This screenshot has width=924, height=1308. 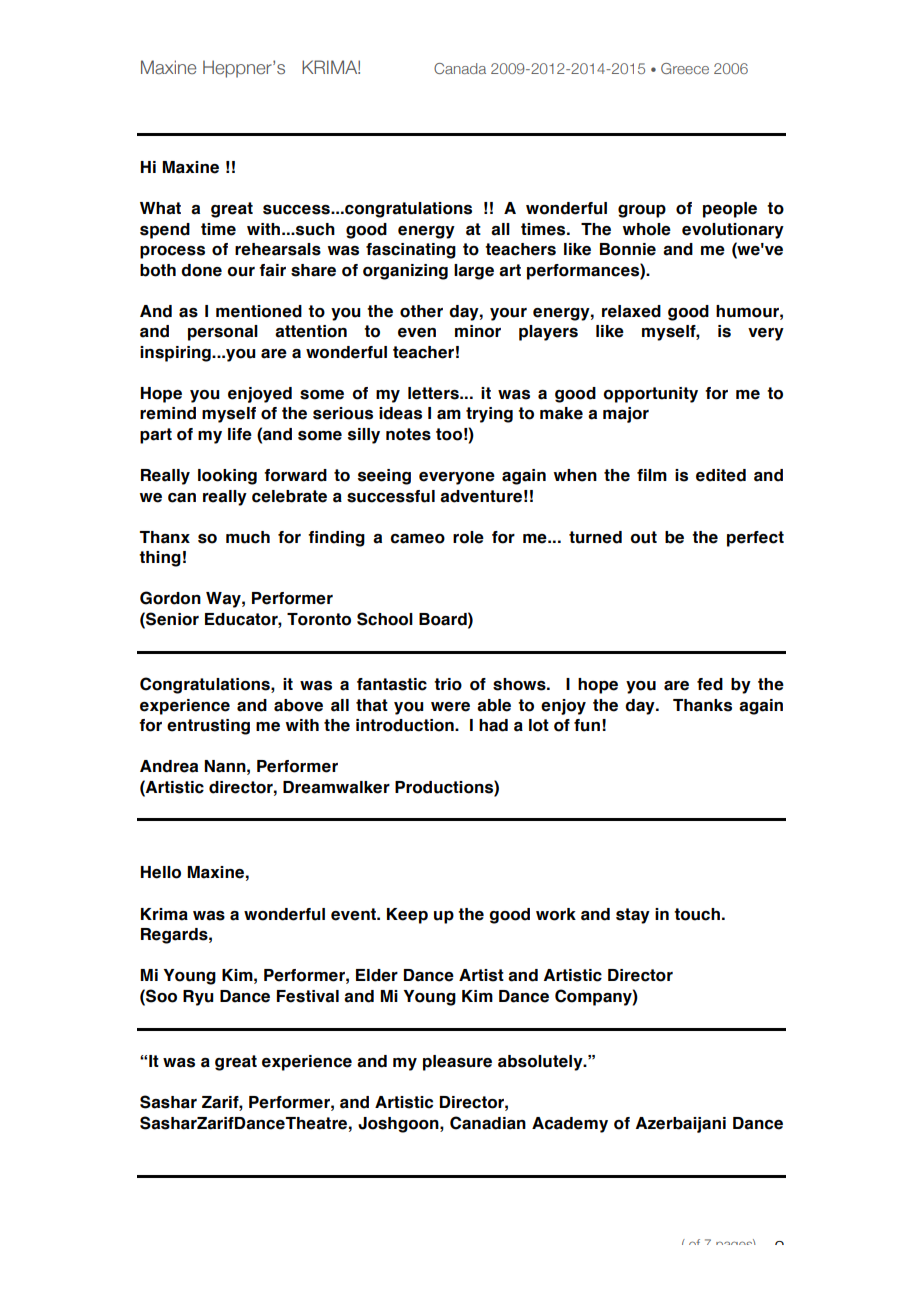 I want to click on Canada, so click(x=460, y=68).
